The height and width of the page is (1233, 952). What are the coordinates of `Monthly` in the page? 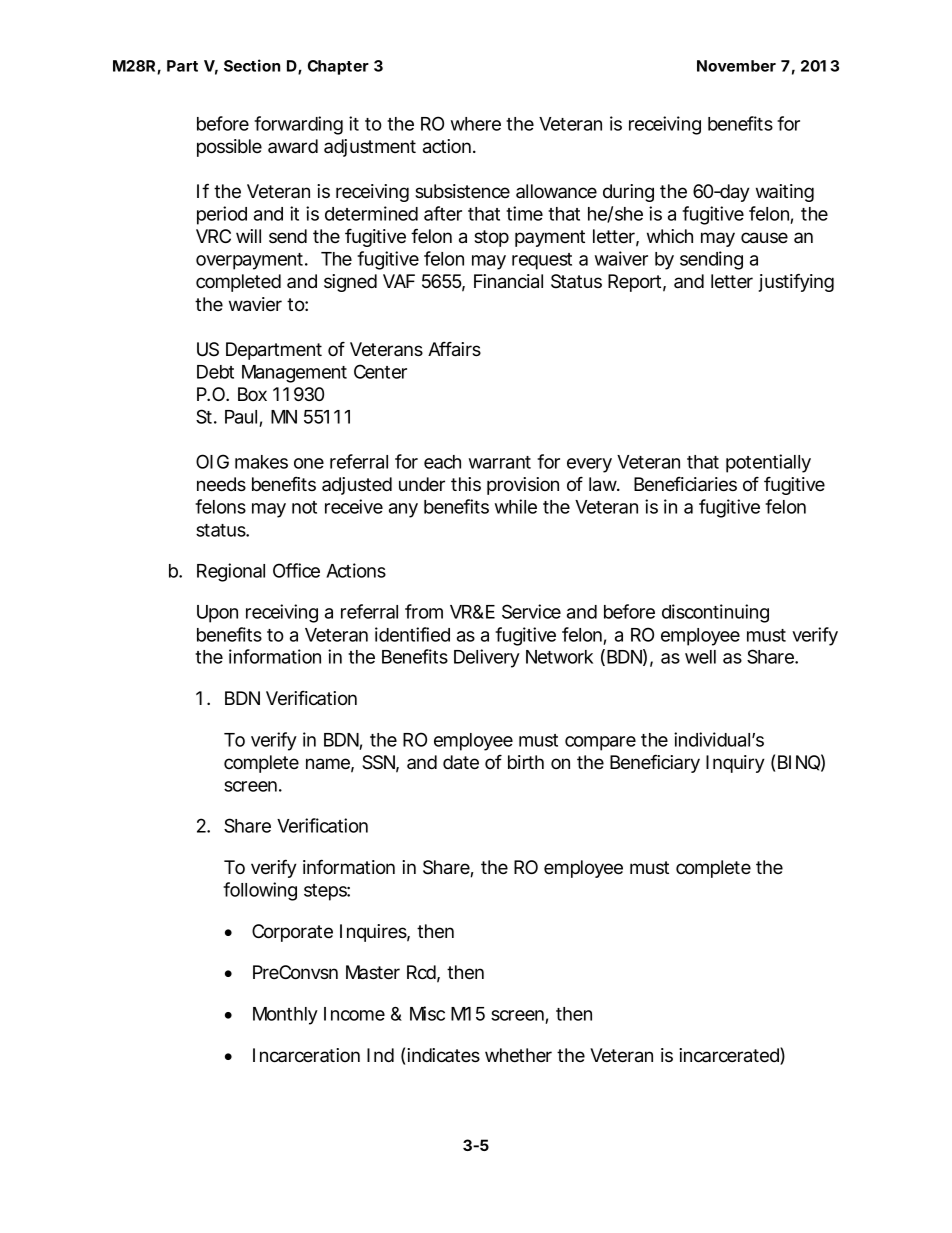 It's located at (285, 1016).
